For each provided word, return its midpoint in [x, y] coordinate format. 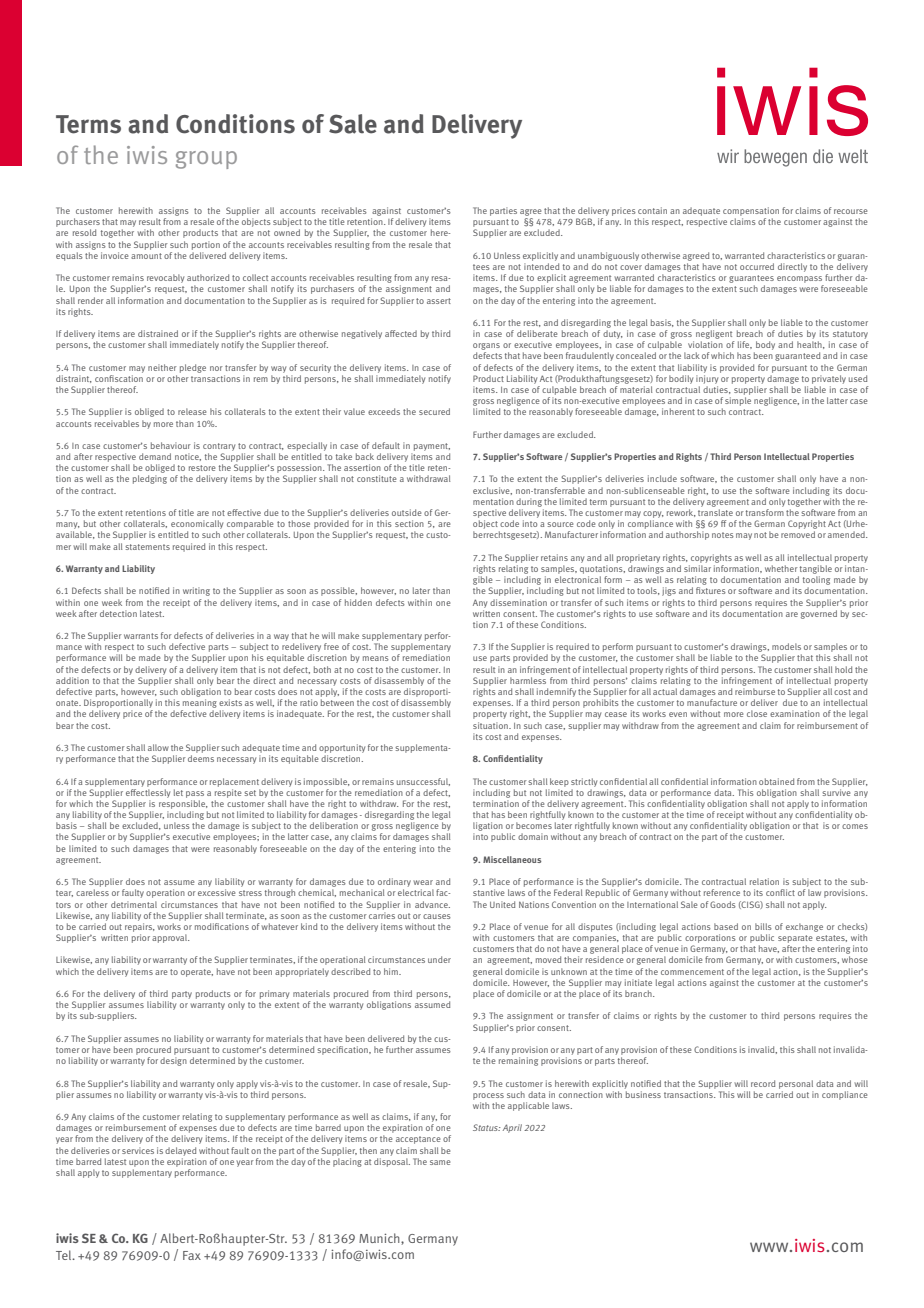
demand [155, 456]
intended [541, 266]
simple [738, 401]
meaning [200, 703]
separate [795, 940]
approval [170, 938]
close [757, 713]
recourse [851, 211]
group [206, 160]
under [439, 959]
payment [432, 447]
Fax [192, 1255]
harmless [528, 680]
